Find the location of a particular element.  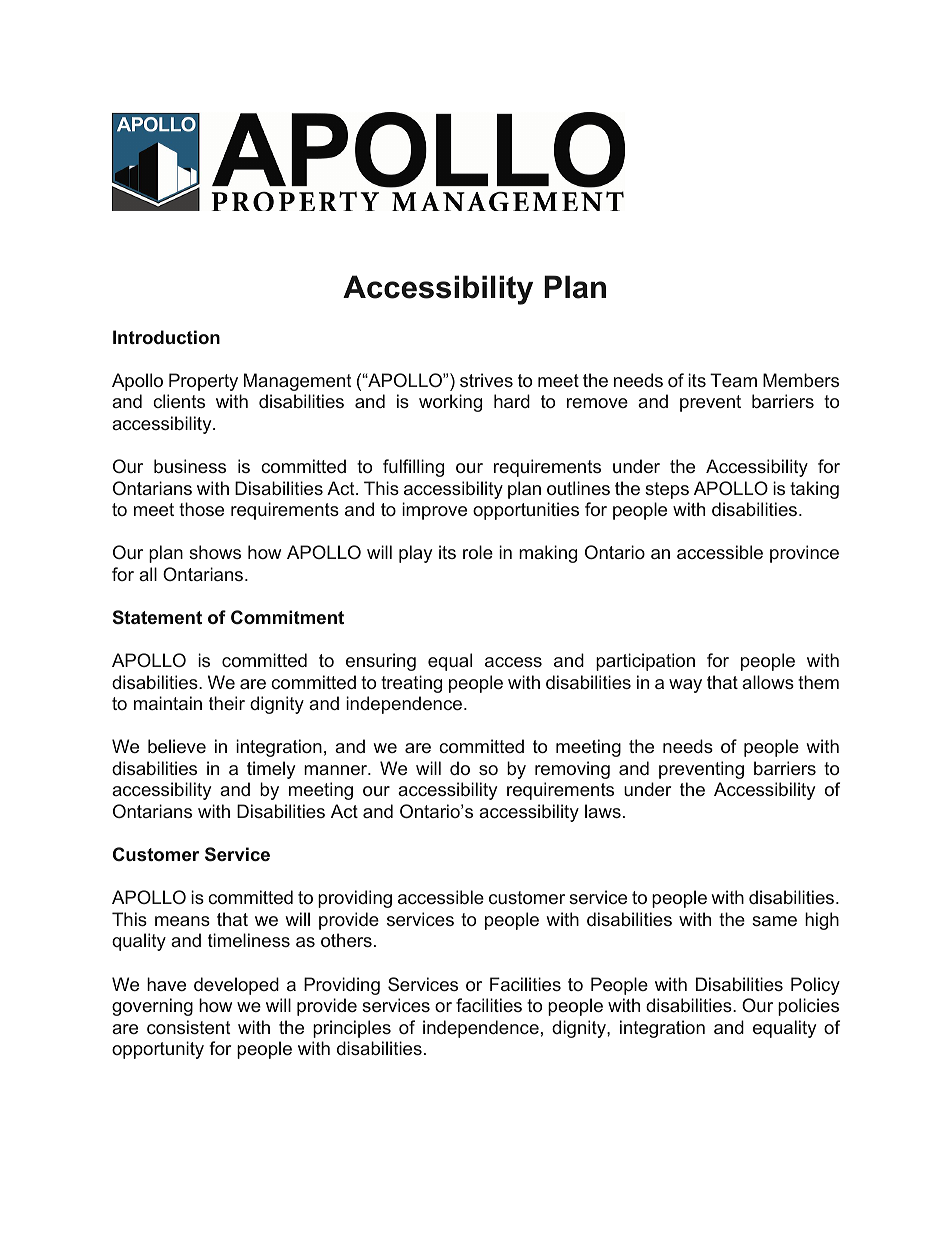

their is located at coordinates (227, 703).
